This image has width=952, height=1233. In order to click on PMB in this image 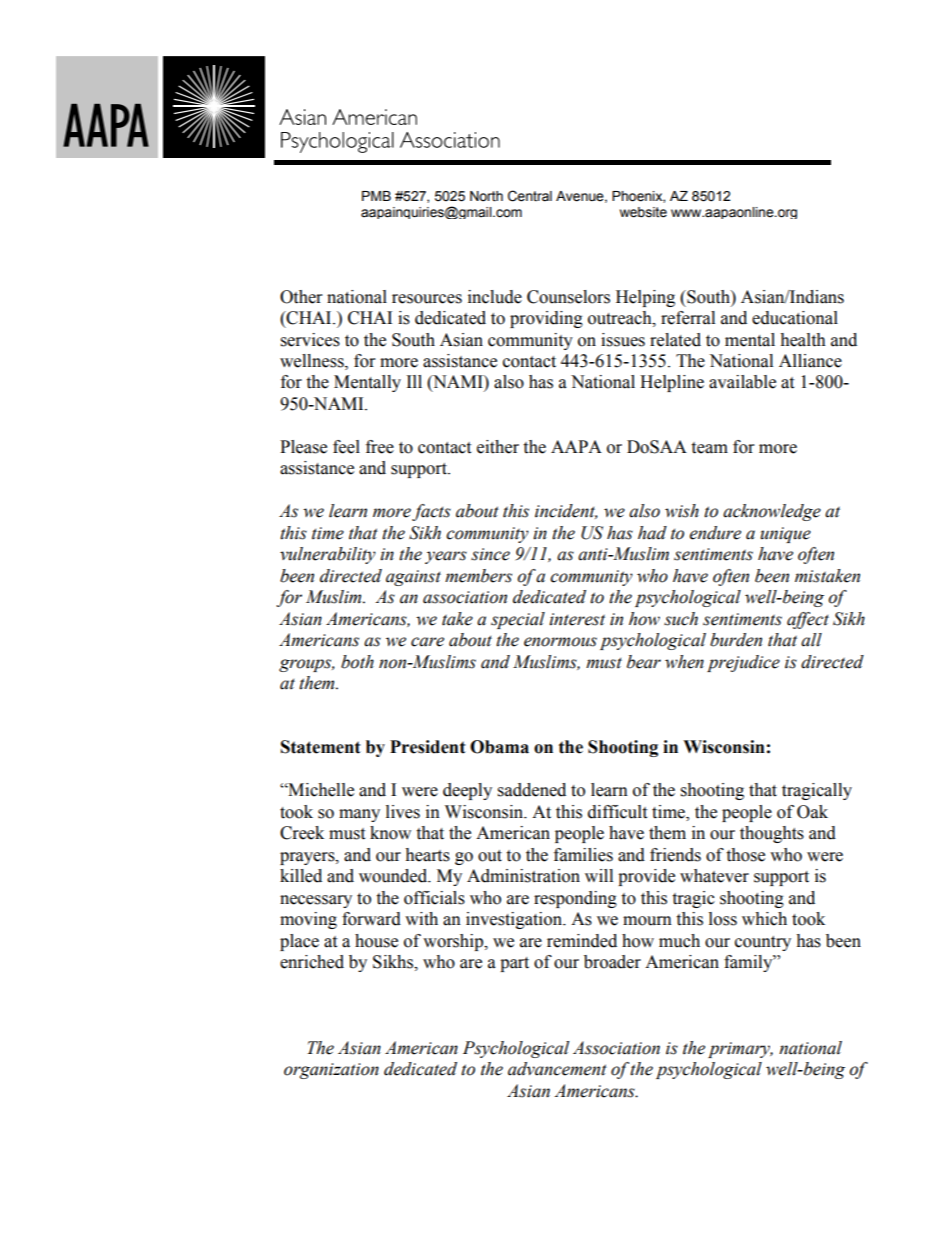, I will do `click(376, 196)`.
